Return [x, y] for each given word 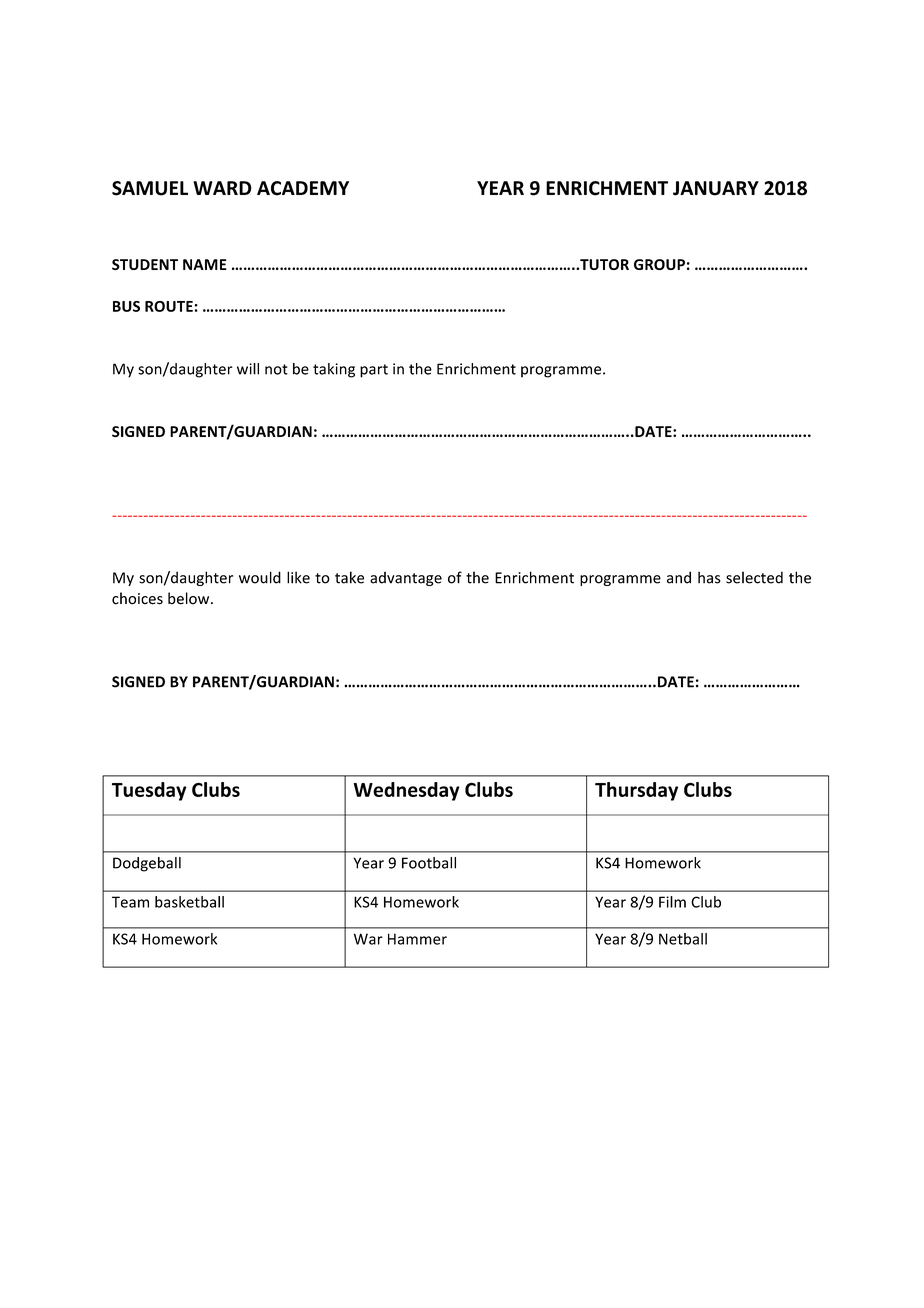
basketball [189, 902]
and [679, 577]
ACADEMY [303, 188]
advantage [406, 579]
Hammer [417, 939]
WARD [222, 188]
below [190, 598]
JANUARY [716, 188]
